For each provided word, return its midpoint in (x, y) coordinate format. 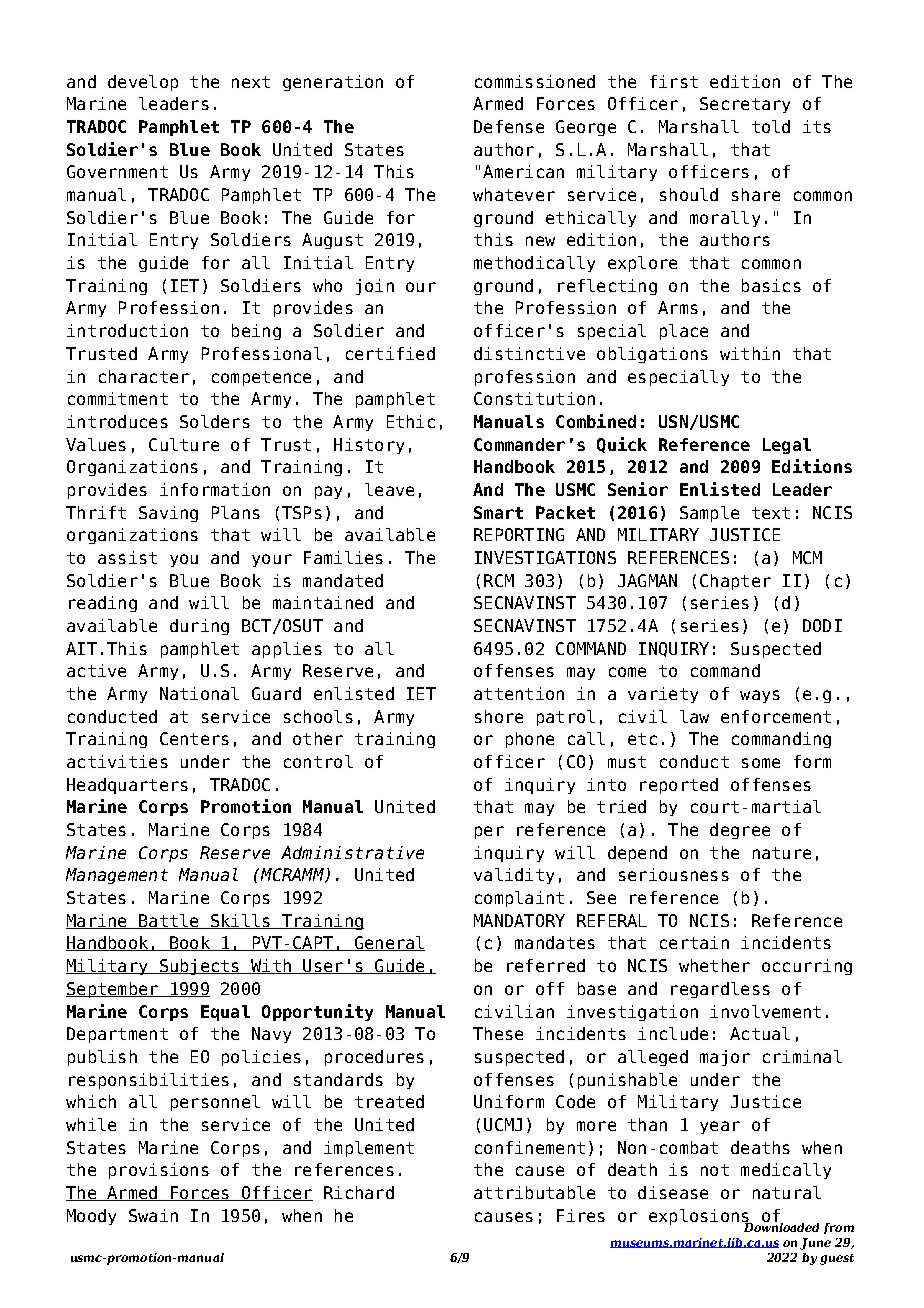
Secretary (745, 105)
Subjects (199, 967)
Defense (509, 126)
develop (143, 83)
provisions (159, 1171)
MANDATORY (519, 920)
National (199, 693)
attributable (534, 1192)
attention (519, 693)
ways (760, 696)
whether (714, 965)
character (144, 376)
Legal (787, 446)
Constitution (534, 398)
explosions (700, 1218)
